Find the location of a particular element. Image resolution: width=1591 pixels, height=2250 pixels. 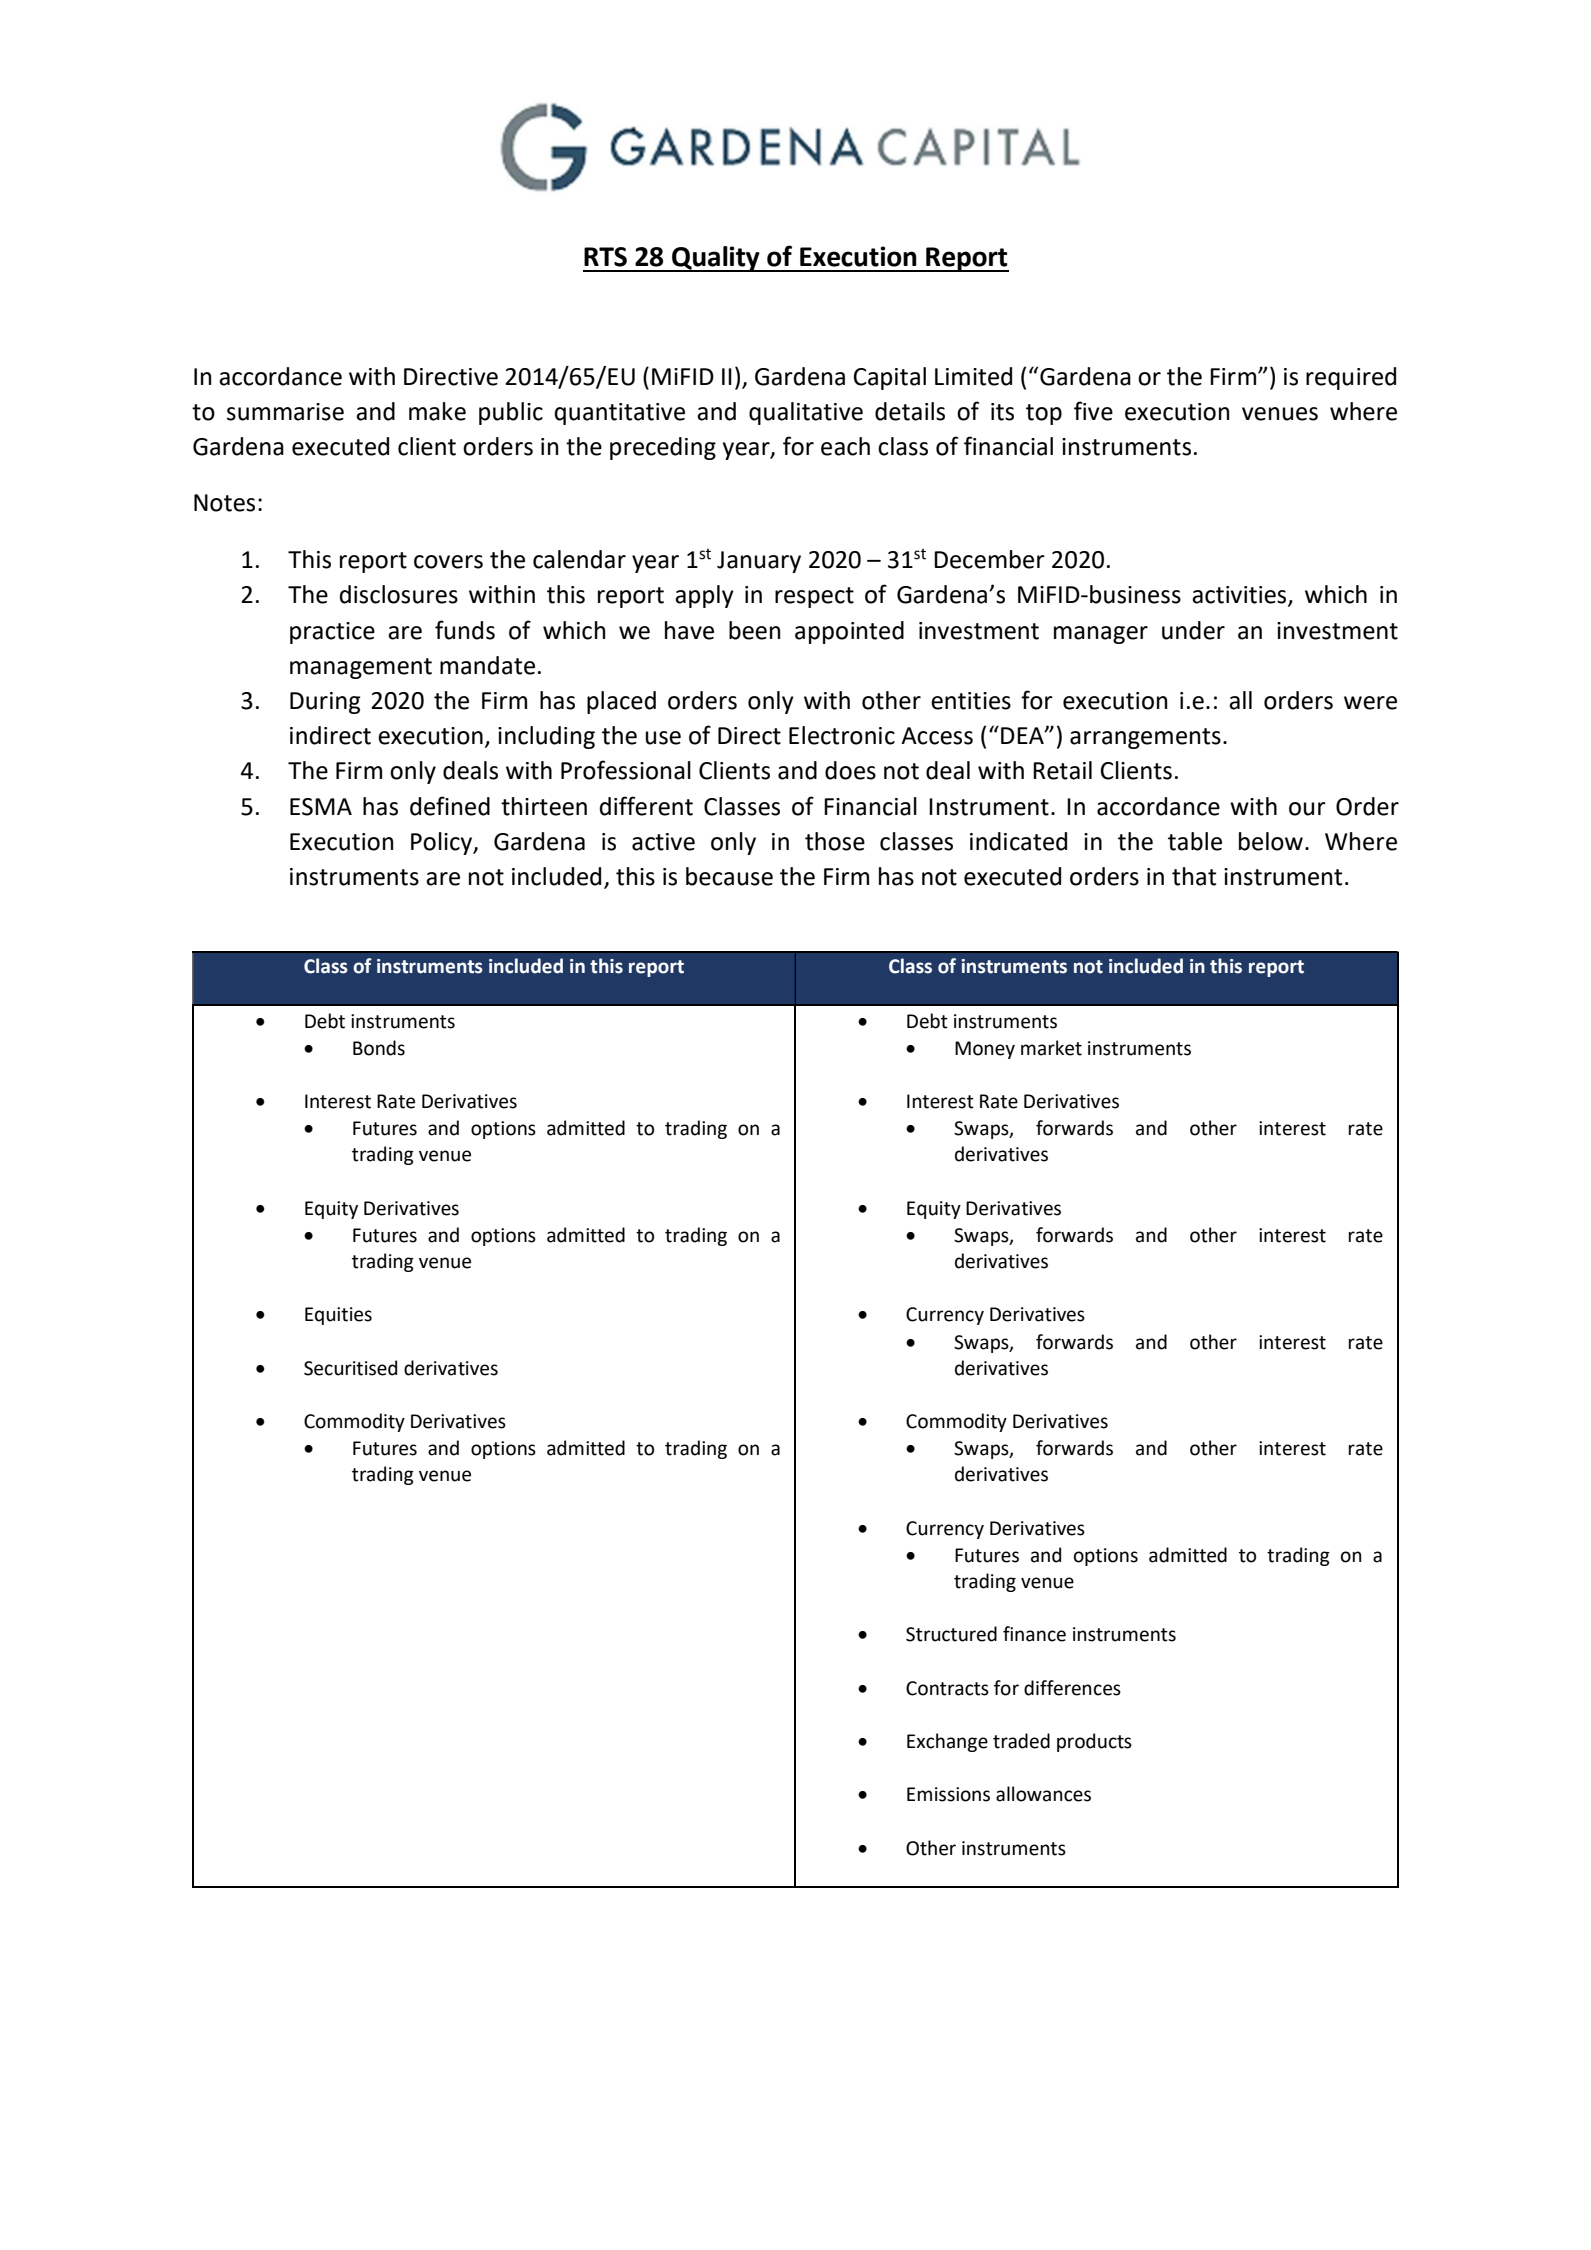

does is located at coordinates (850, 770).
